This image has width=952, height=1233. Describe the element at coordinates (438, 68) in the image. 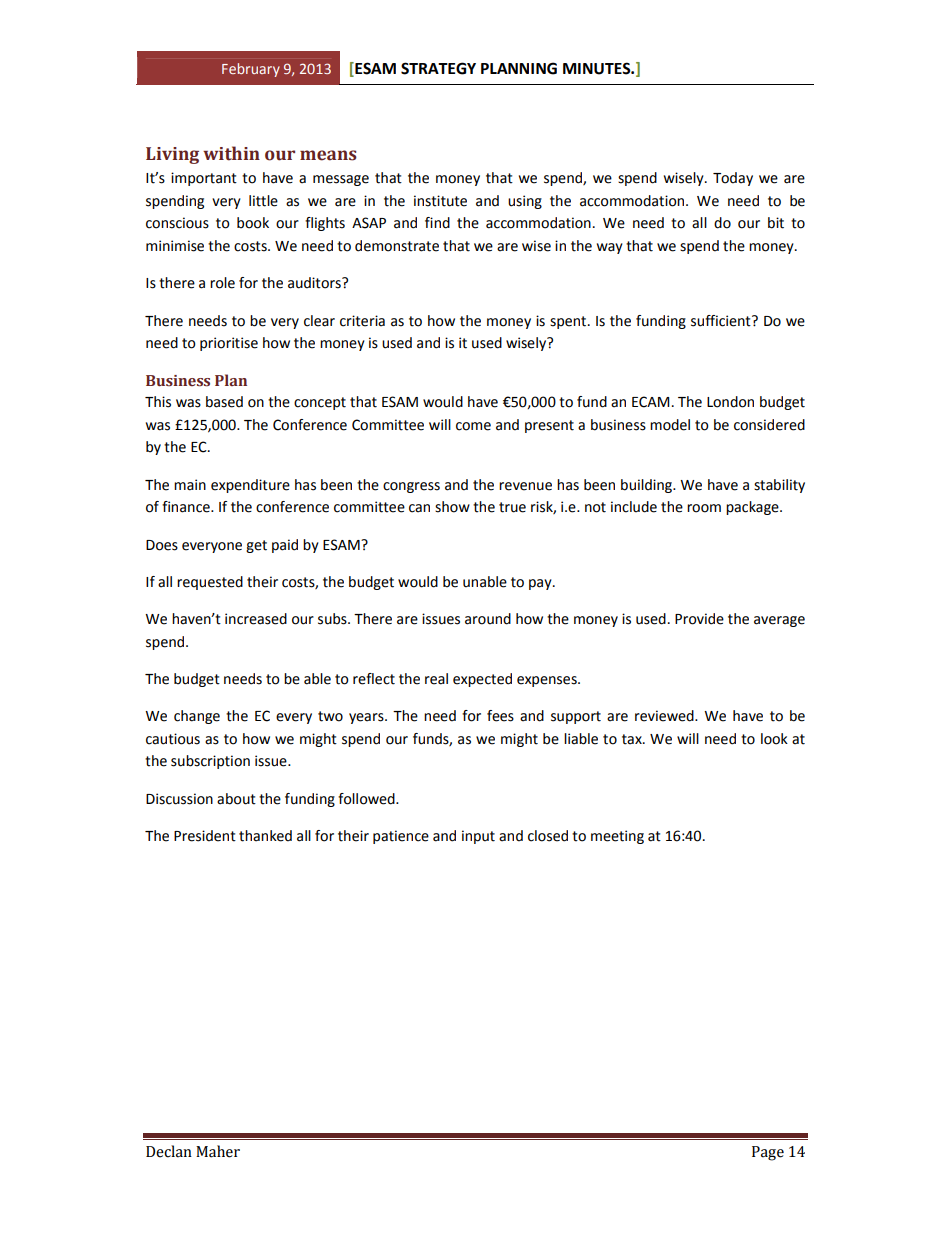

I see `STRATEGY` at that location.
